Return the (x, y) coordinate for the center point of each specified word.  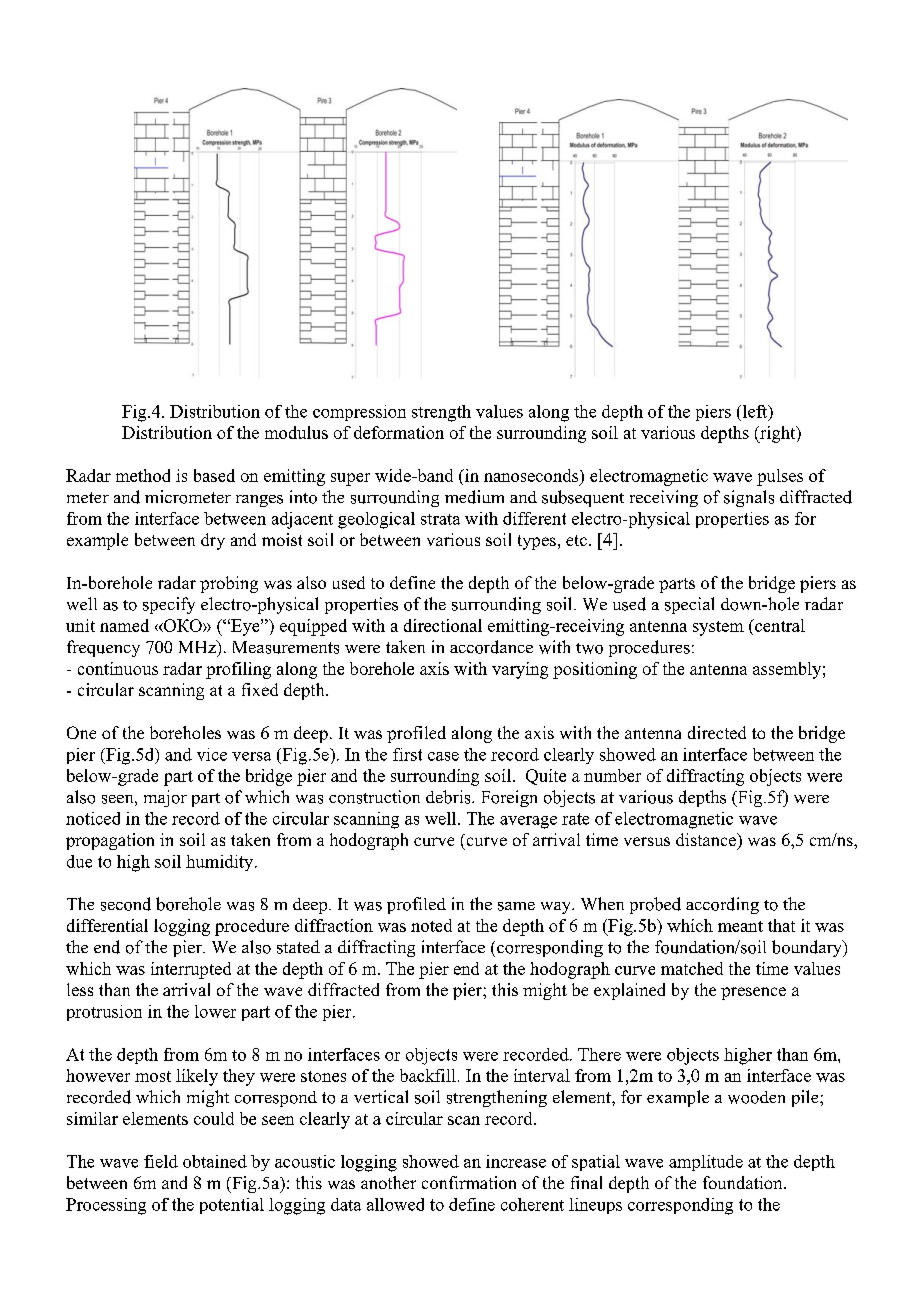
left (755, 412)
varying (520, 670)
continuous (118, 668)
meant (740, 926)
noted (431, 925)
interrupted (191, 970)
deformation (399, 432)
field (161, 1161)
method (143, 475)
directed (717, 732)
